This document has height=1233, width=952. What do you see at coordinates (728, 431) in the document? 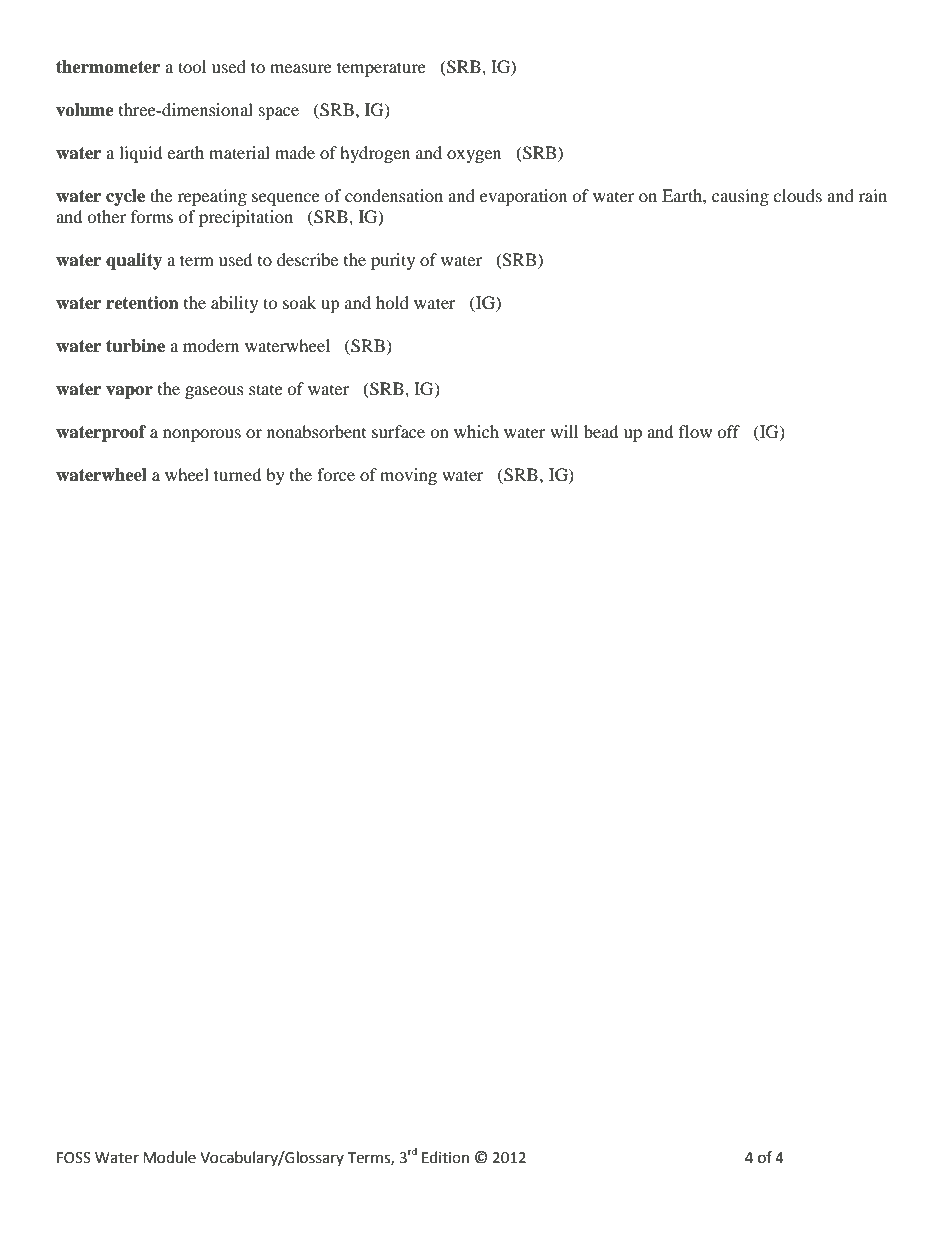
I see `off` at bounding box center [728, 431].
